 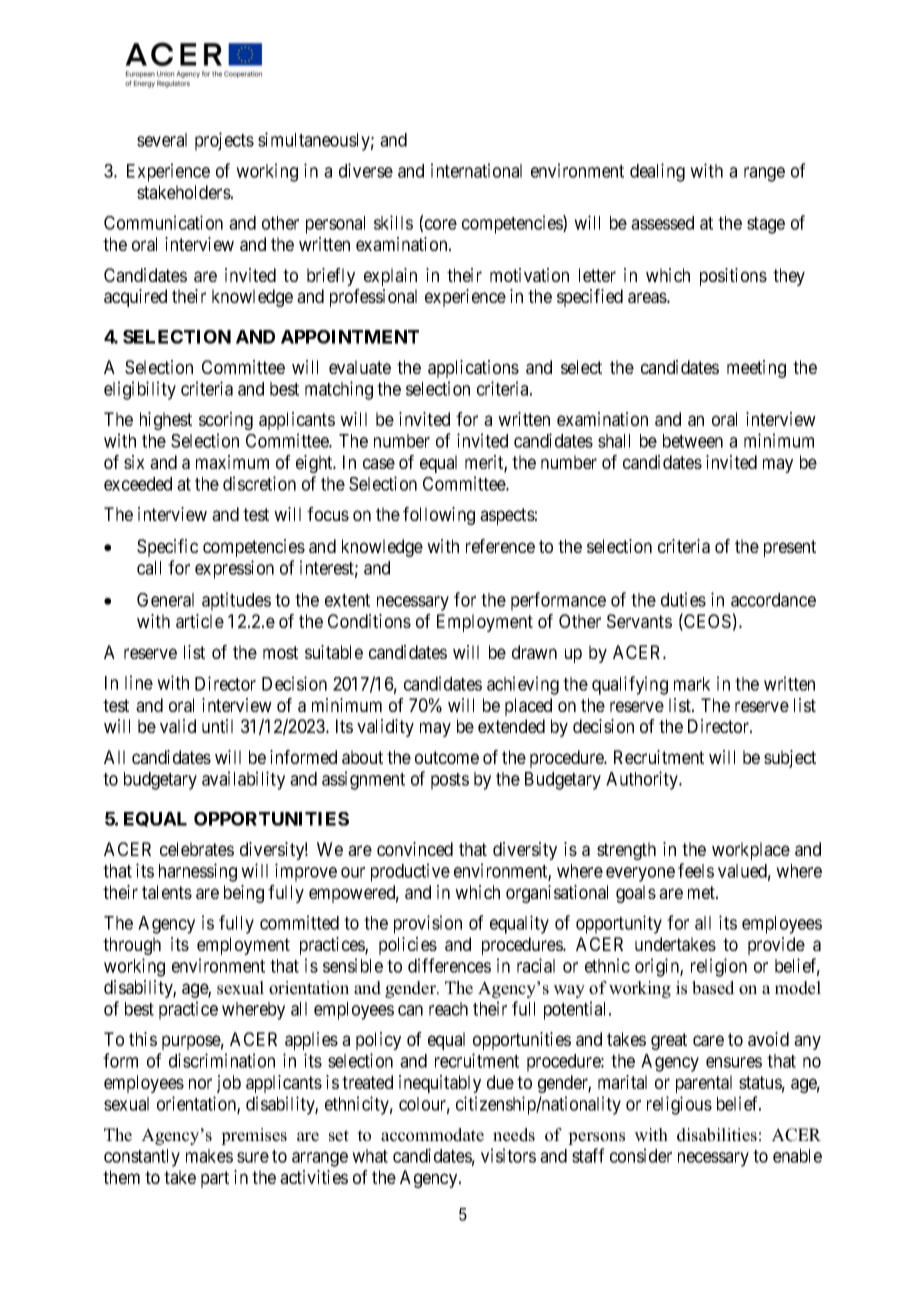 I want to click on dealing, so click(x=657, y=172).
